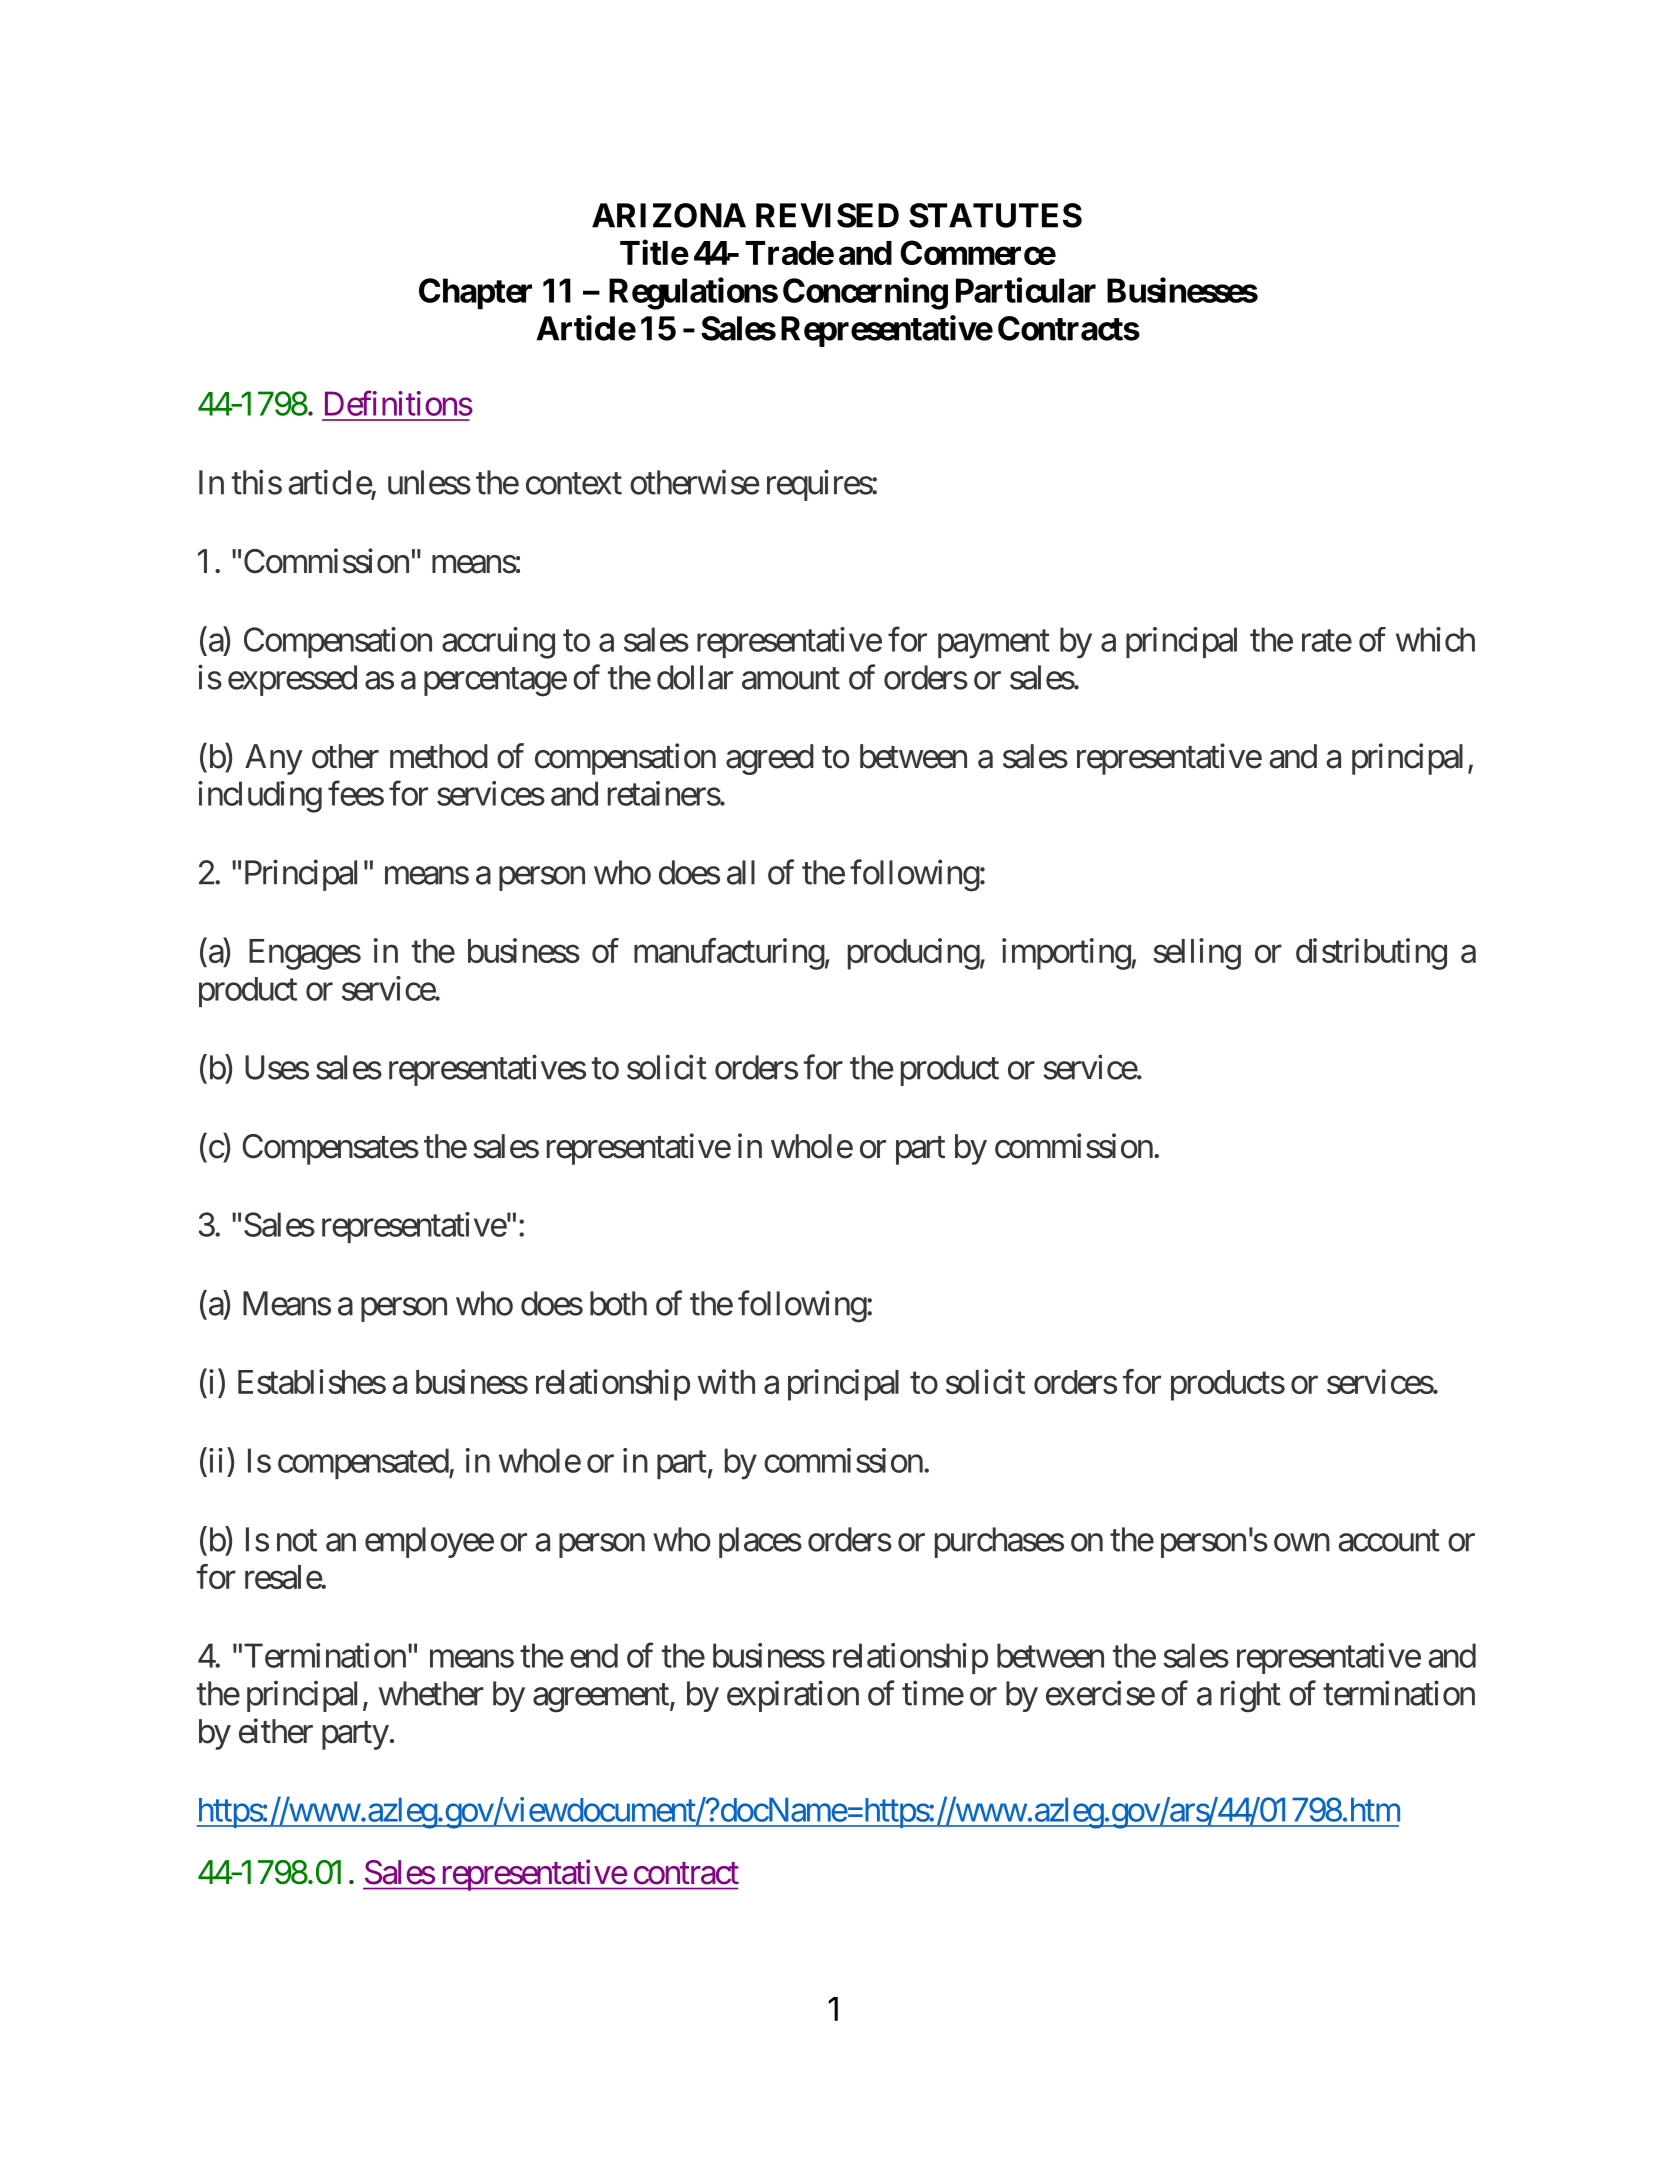 The image size is (1671, 2163). What do you see at coordinates (274, 759) in the screenshot?
I see `Any` at bounding box center [274, 759].
